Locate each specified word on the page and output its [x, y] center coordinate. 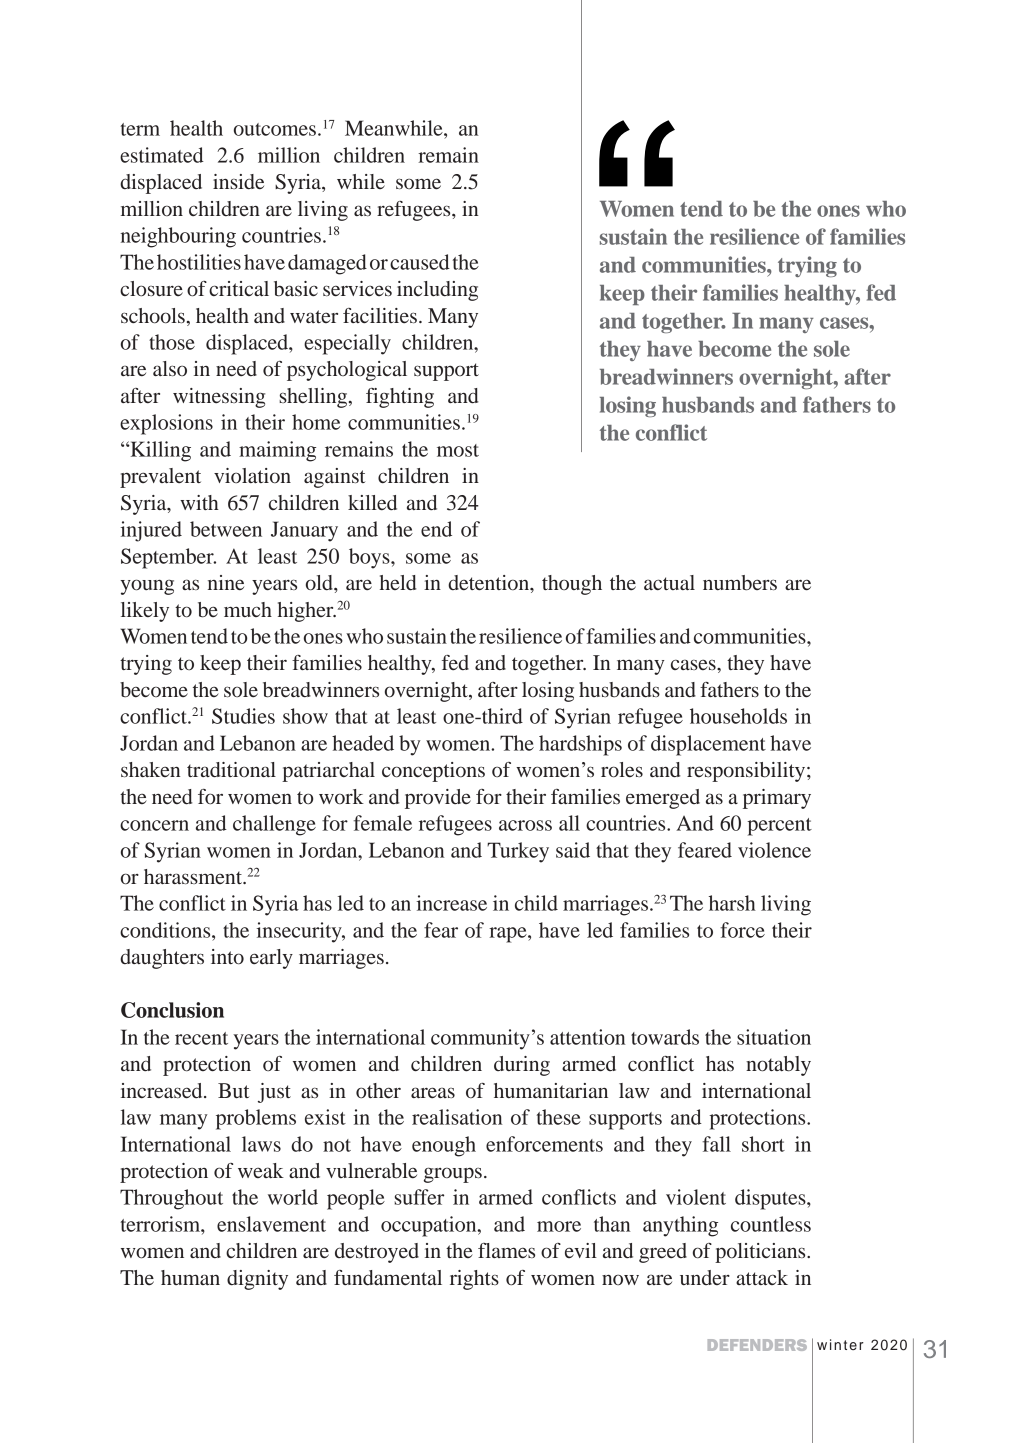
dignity [257, 1280]
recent [201, 1038]
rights [474, 1280]
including [437, 291]
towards [665, 1037]
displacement [708, 745]
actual [669, 582]
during [522, 1066]
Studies [243, 716]
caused [420, 262]
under [705, 1277]
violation [252, 475]
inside [238, 182]
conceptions [433, 772]
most [458, 450]
